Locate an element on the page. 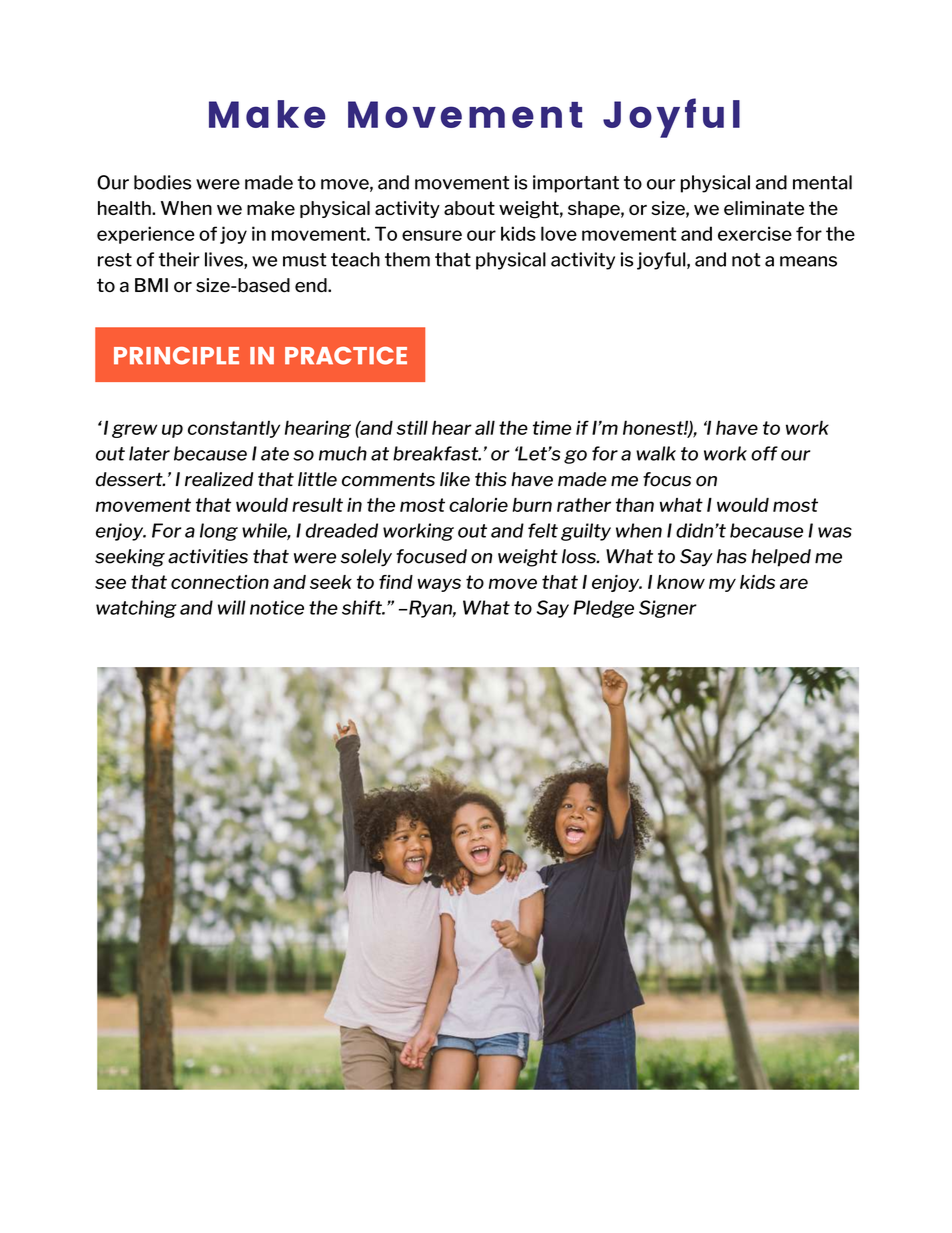  will is located at coordinates (232, 607).
